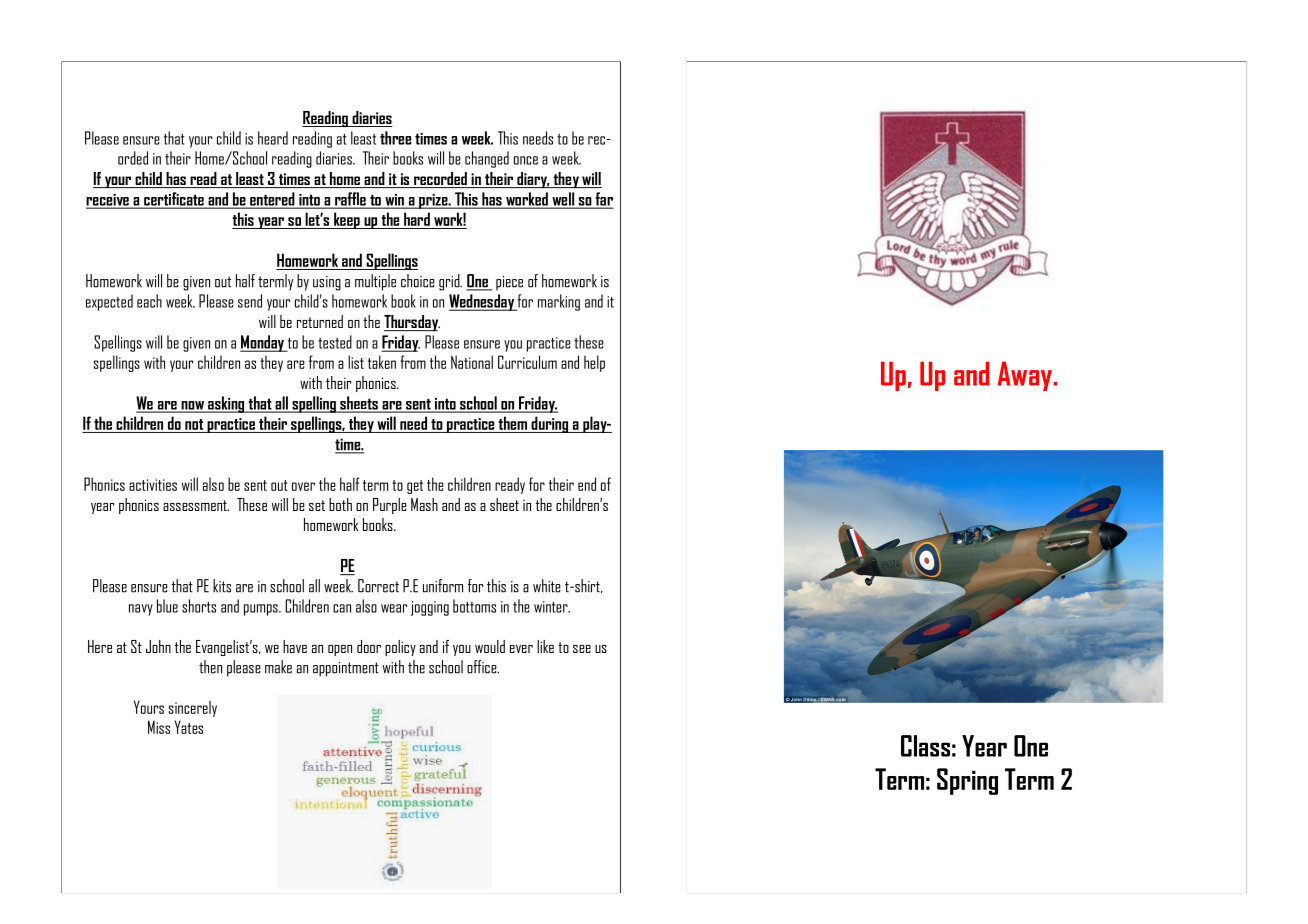 The height and width of the screenshot is (924, 1308). Describe the element at coordinates (1026, 376) in the screenshot. I see `Away` at that location.
